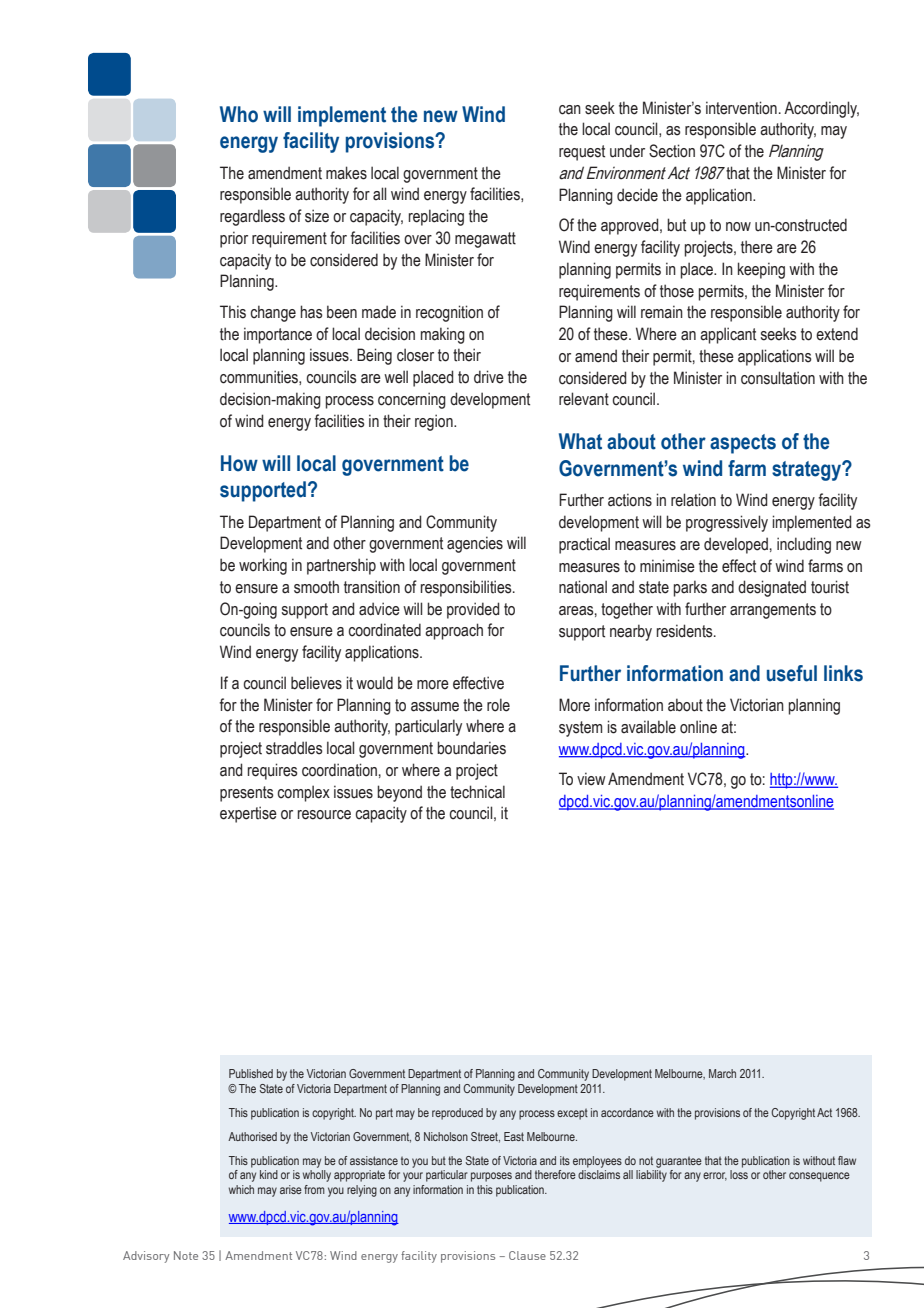 The height and width of the screenshot is (1308, 924). Describe the element at coordinates (722, 1073) in the screenshot. I see `March` at that location.
